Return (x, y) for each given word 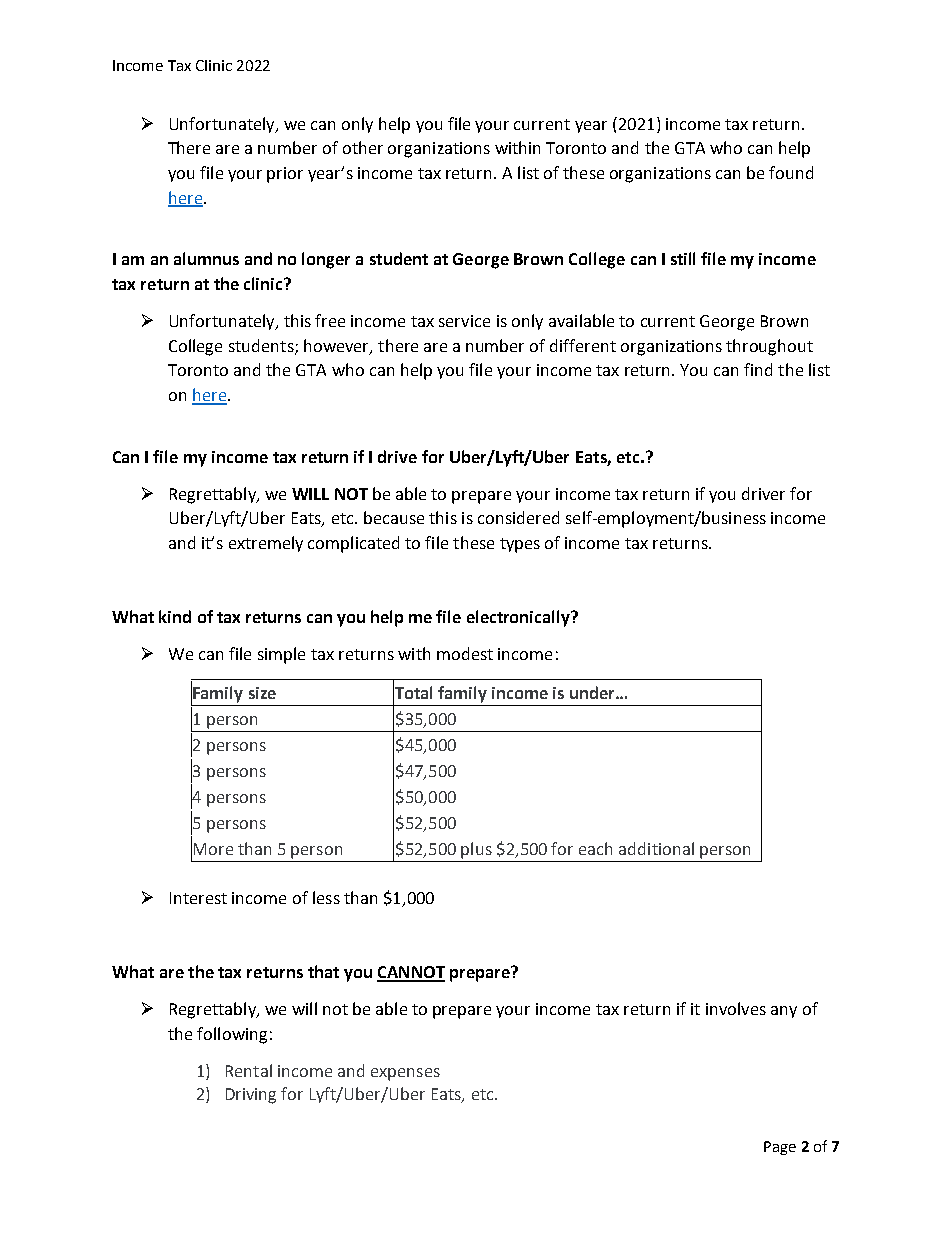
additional (656, 848)
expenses (405, 1074)
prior (285, 175)
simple (281, 655)
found (791, 172)
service (464, 321)
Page (780, 1148)
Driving (251, 1096)
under (593, 692)
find (758, 369)
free (330, 320)
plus (476, 850)
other (363, 147)
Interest (198, 898)
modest (465, 653)
